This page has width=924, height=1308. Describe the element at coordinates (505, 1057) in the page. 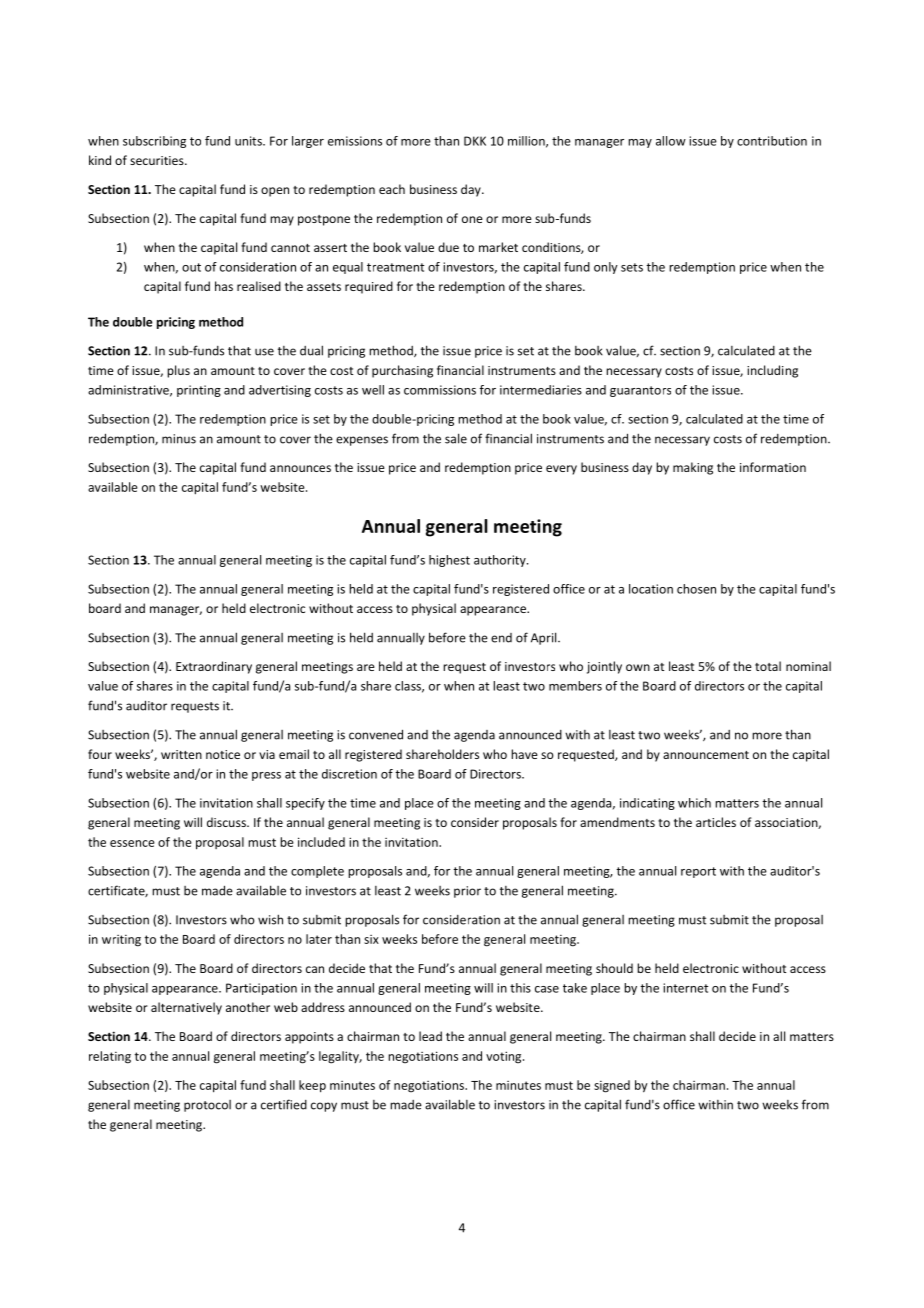

I see `voting` at that location.
